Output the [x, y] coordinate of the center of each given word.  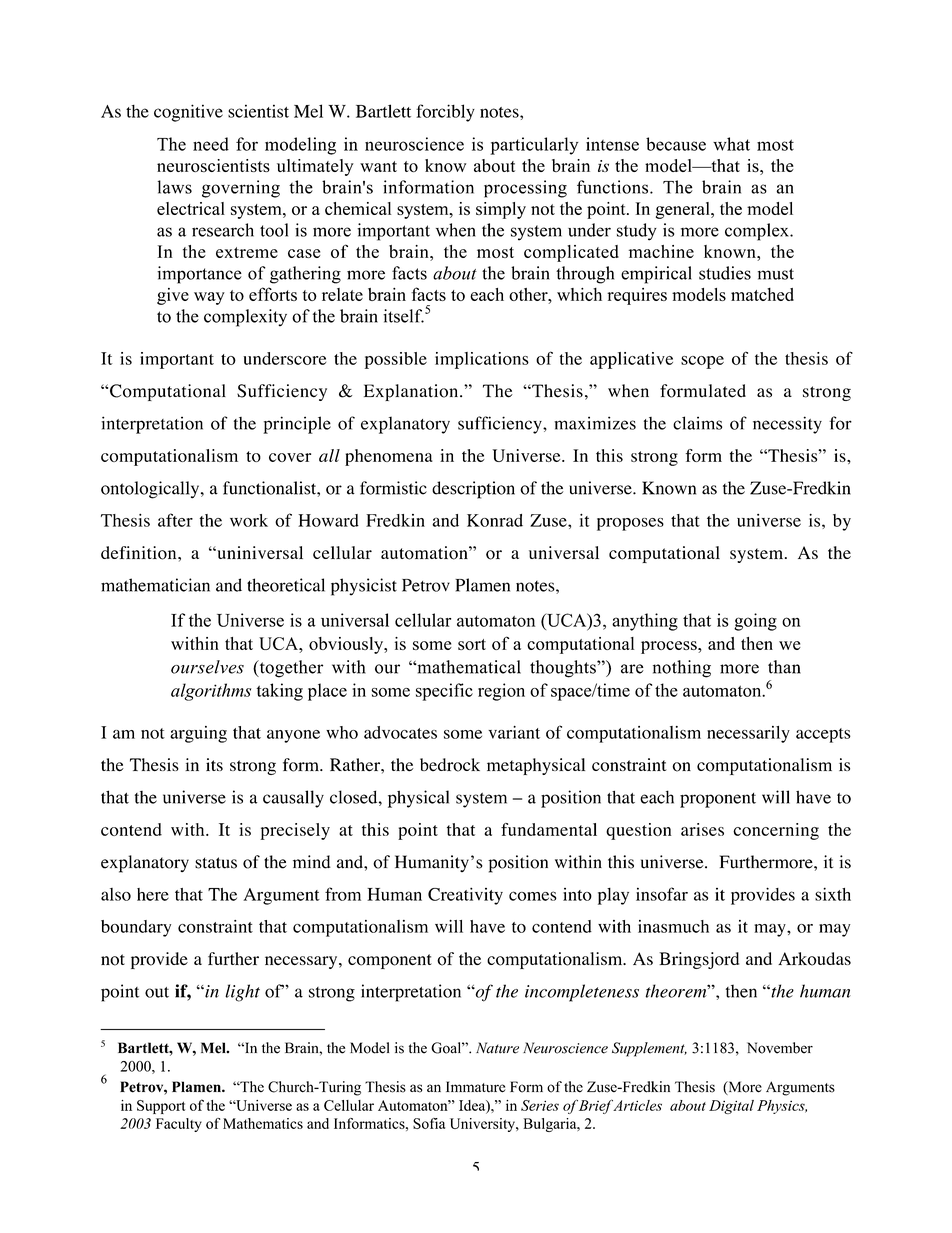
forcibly [445, 113]
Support [161, 1107]
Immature [476, 1087]
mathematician [155, 585]
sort [472, 644]
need [211, 144]
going [755, 622]
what [731, 144]
